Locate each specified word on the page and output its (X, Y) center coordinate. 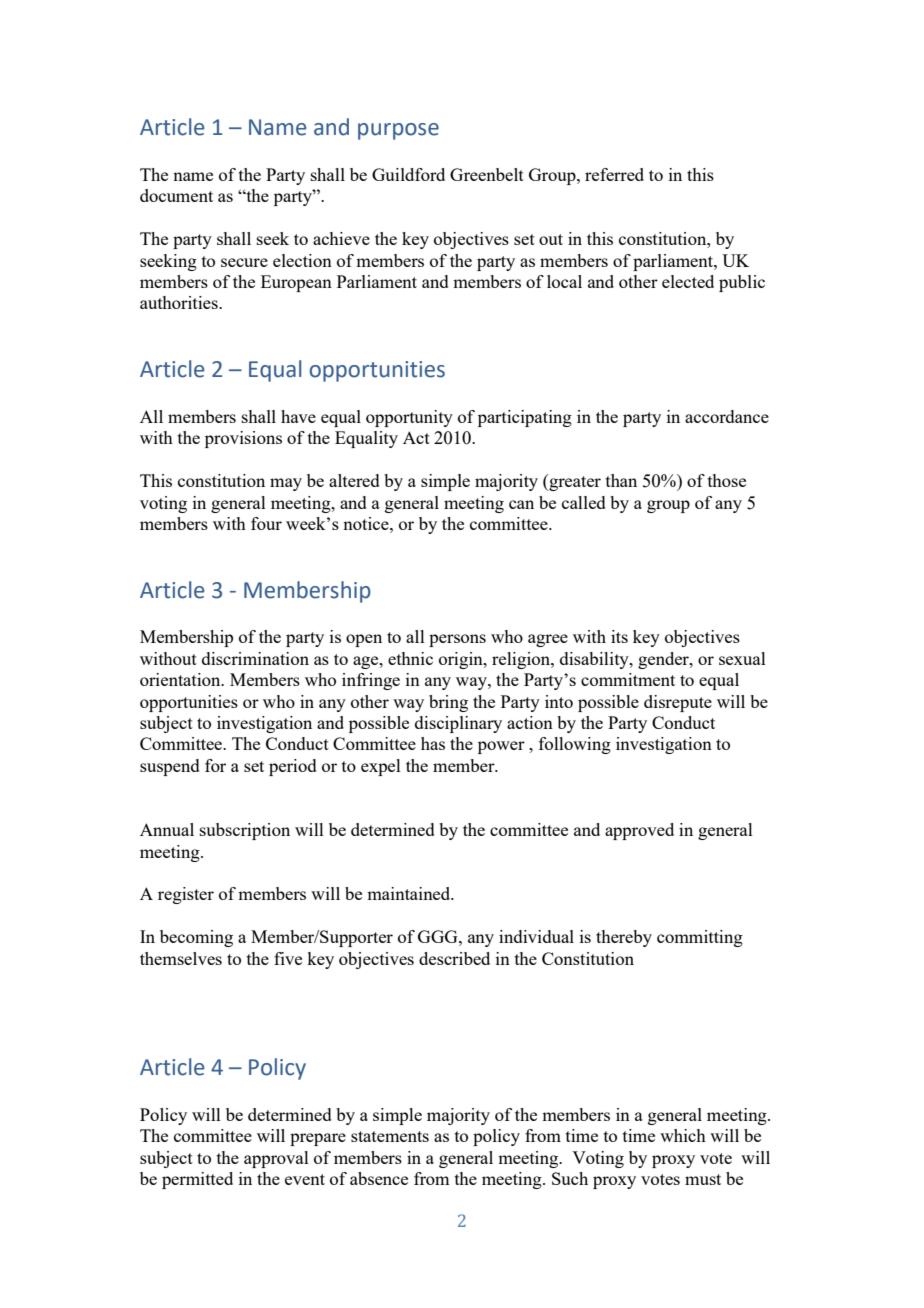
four (266, 523)
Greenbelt (487, 174)
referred (614, 174)
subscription (245, 831)
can (521, 504)
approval (276, 1159)
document (176, 195)
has (433, 743)
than (621, 480)
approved (639, 831)
